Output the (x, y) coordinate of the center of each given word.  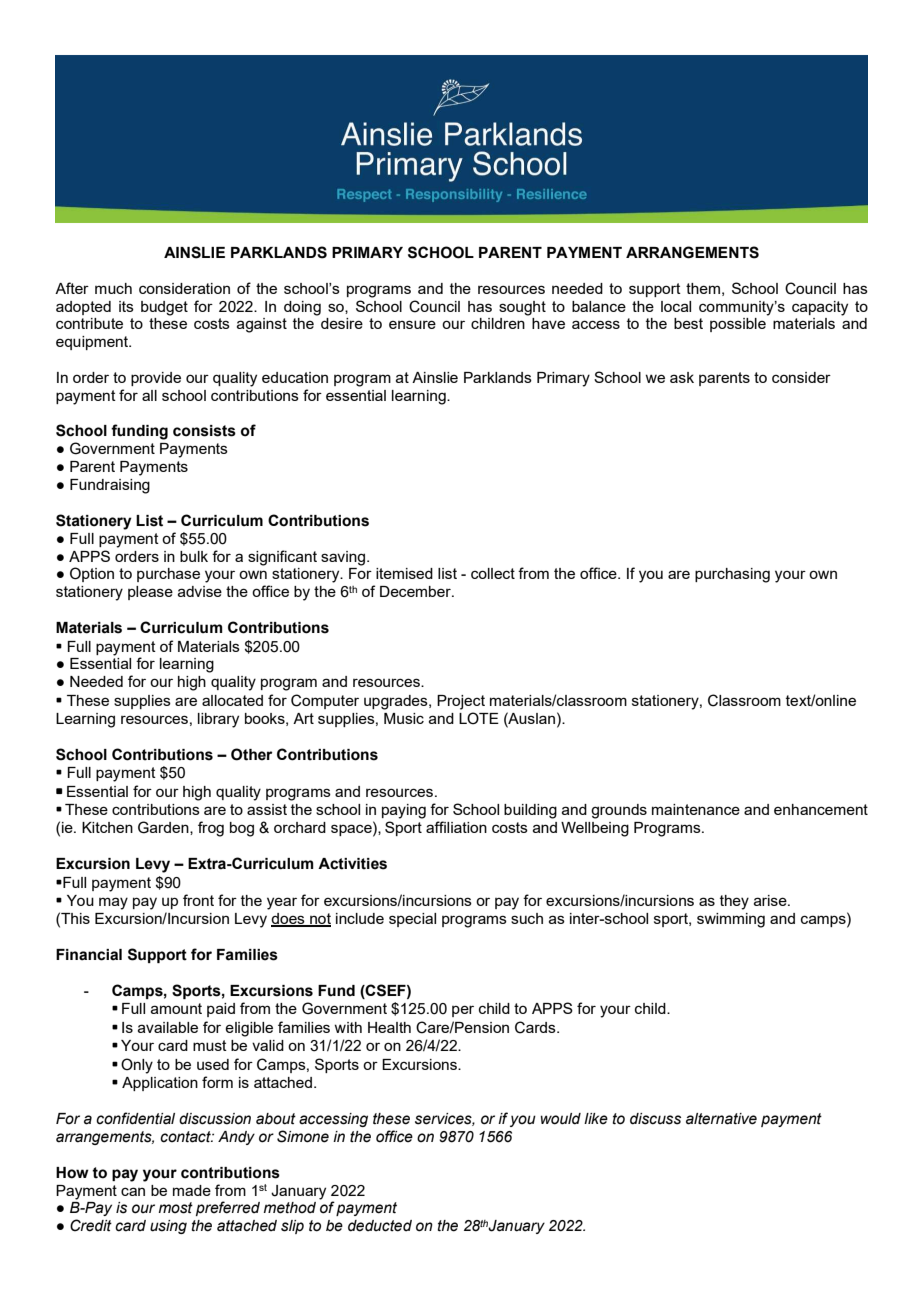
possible (738, 325)
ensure (412, 324)
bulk (194, 556)
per (463, 1011)
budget (164, 308)
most (176, 1208)
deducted (380, 1226)
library (218, 720)
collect (493, 573)
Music (404, 718)
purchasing (732, 575)
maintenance (696, 809)
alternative (721, 1119)
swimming (731, 920)
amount (176, 1008)
